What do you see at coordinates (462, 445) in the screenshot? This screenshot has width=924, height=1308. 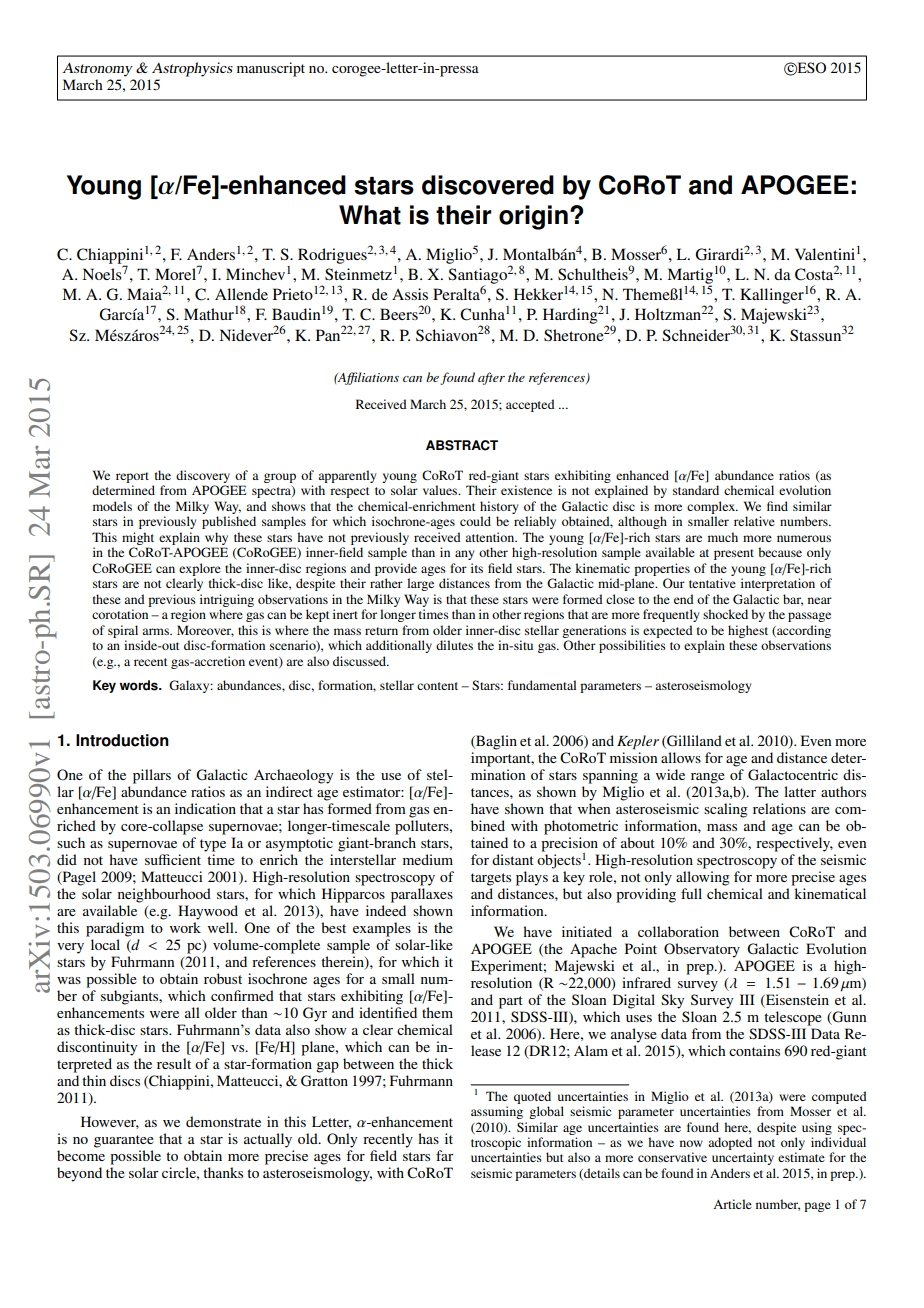 I see `ABSTRACT` at bounding box center [462, 445].
